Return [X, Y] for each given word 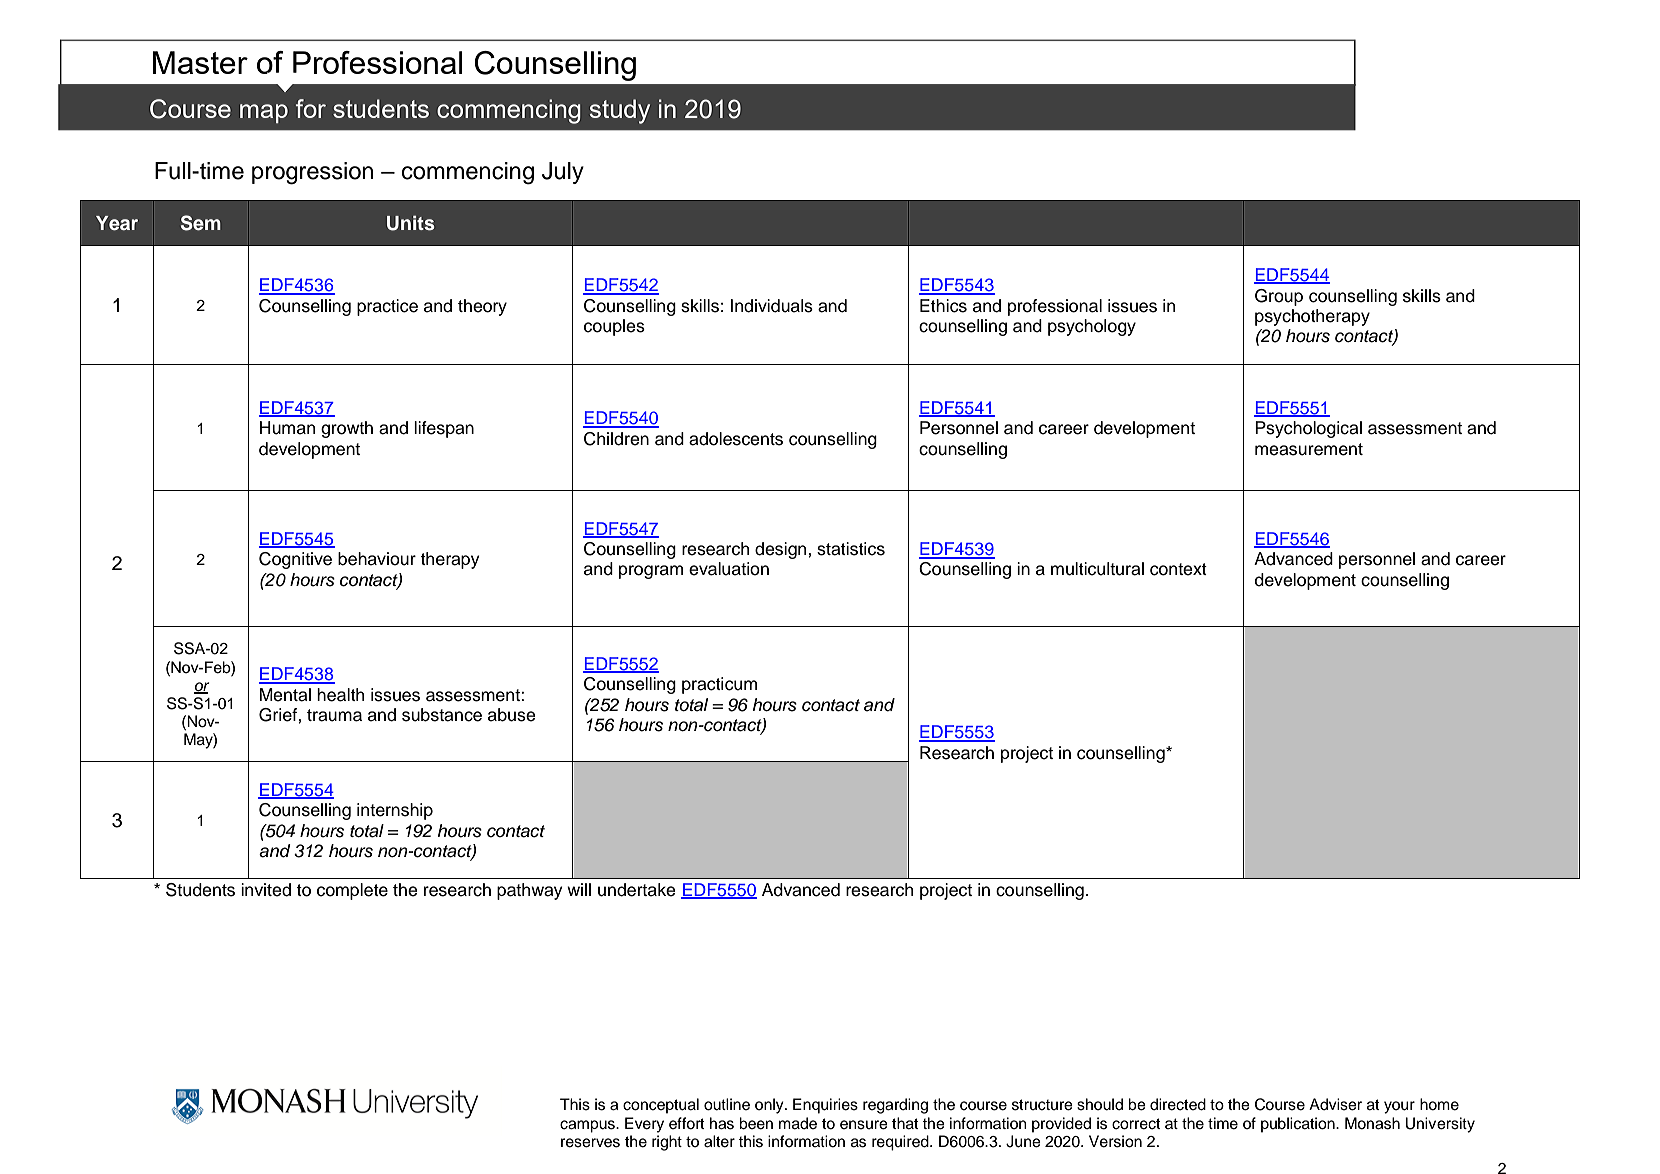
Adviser [1335, 1104]
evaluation [729, 569]
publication [1299, 1125]
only [770, 1106]
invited [266, 890]
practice [387, 307]
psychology [1092, 327]
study [620, 111]
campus [588, 1126]
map [264, 113]
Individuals [772, 306]
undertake [636, 890]
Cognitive [295, 560]
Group [1279, 297]
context [1178, 569]
